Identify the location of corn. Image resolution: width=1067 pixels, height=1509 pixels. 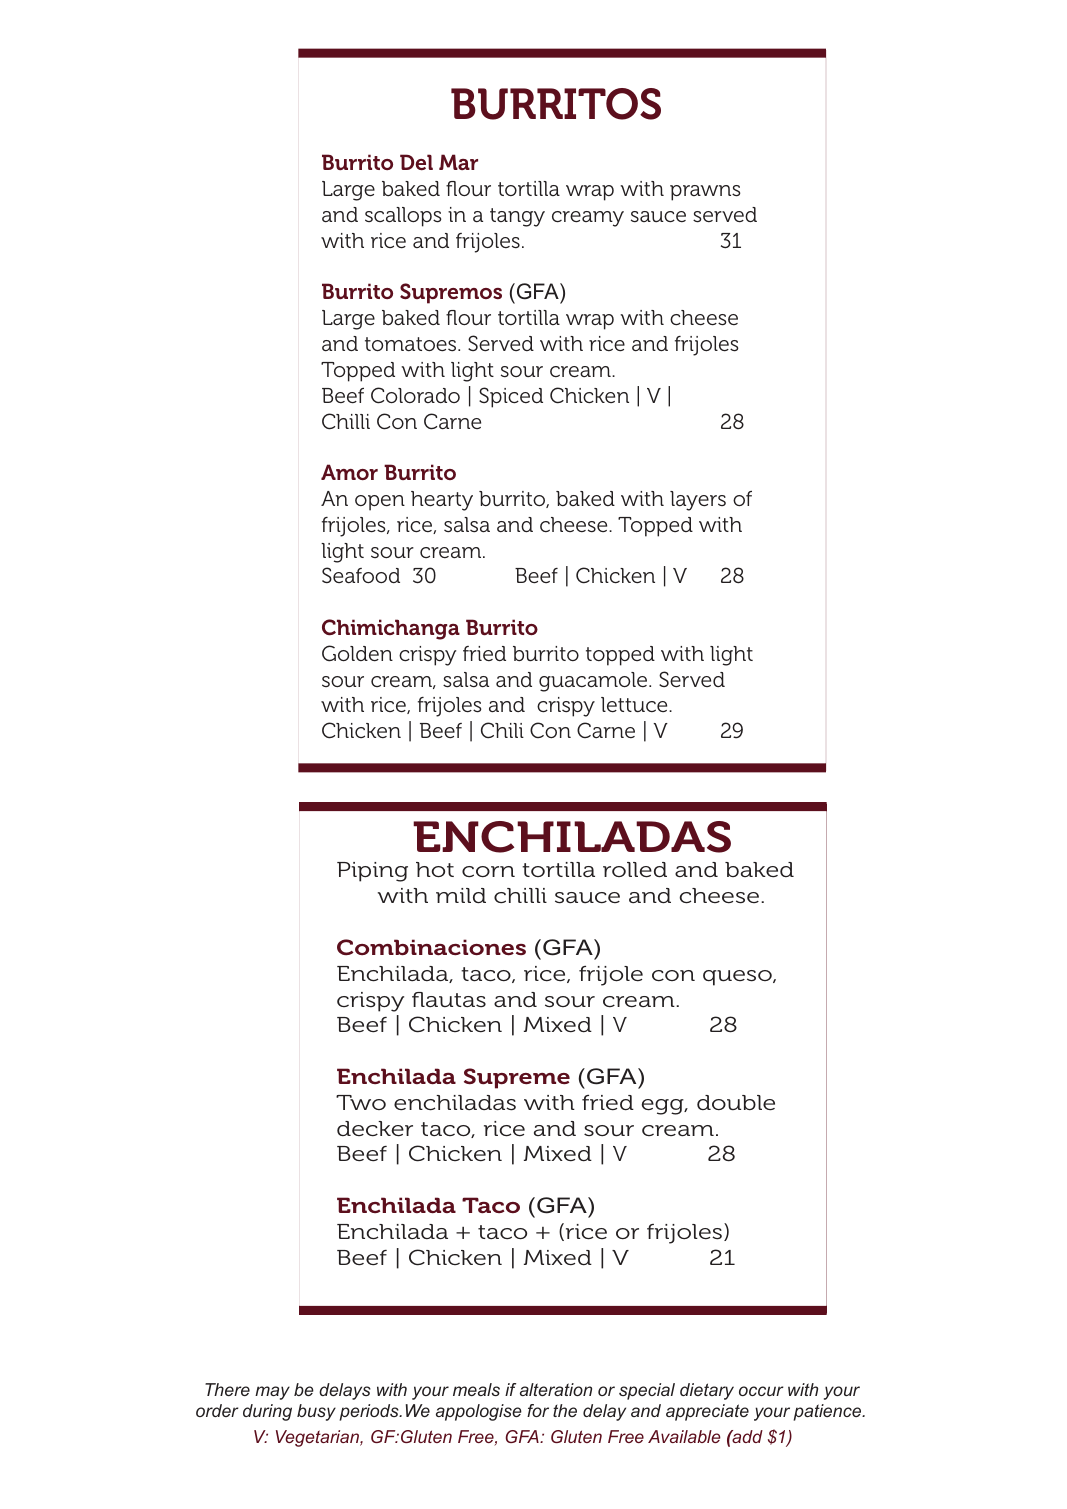
(488, 872).
